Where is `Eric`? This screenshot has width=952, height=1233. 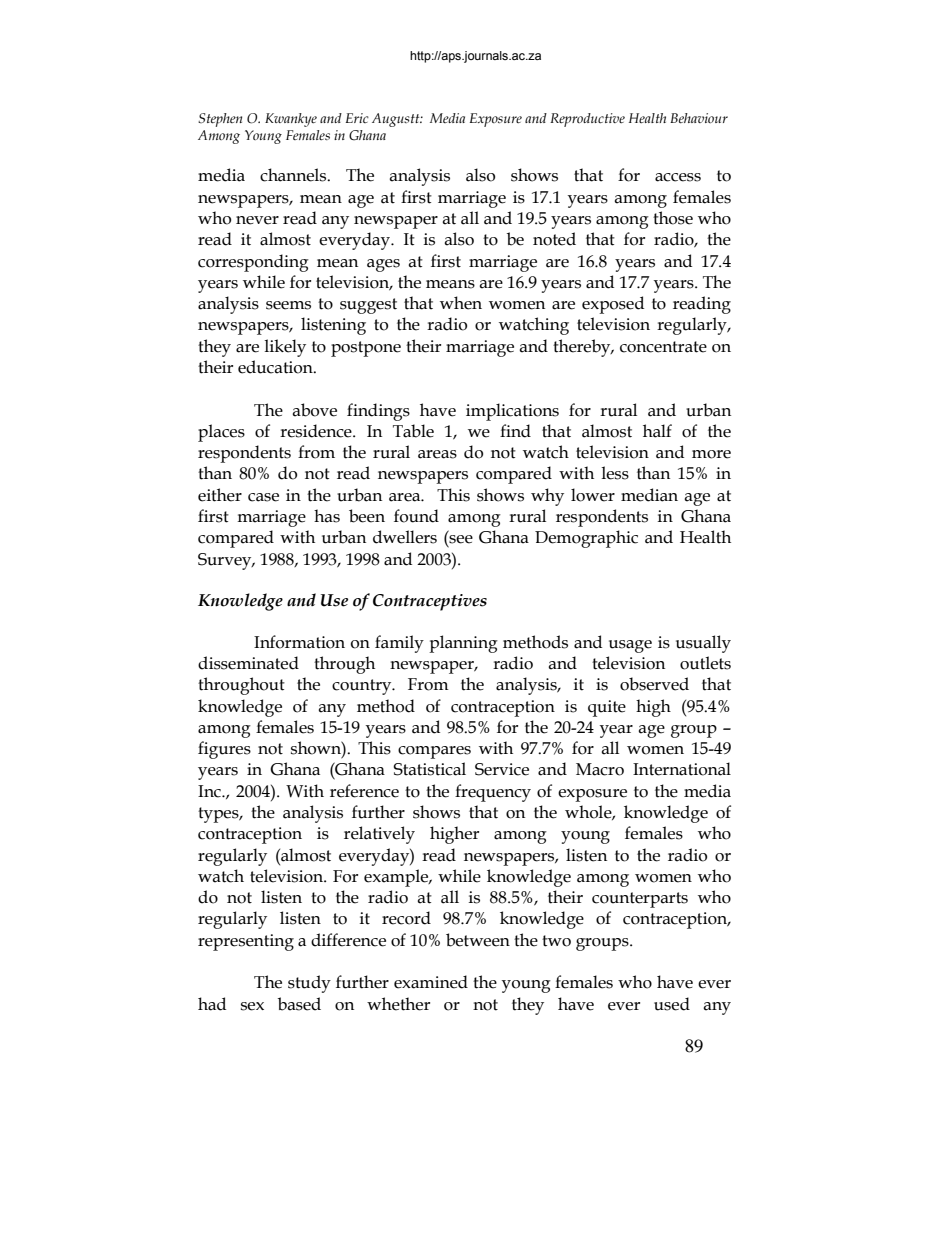 Eric is located at coordinates (357, 118).
